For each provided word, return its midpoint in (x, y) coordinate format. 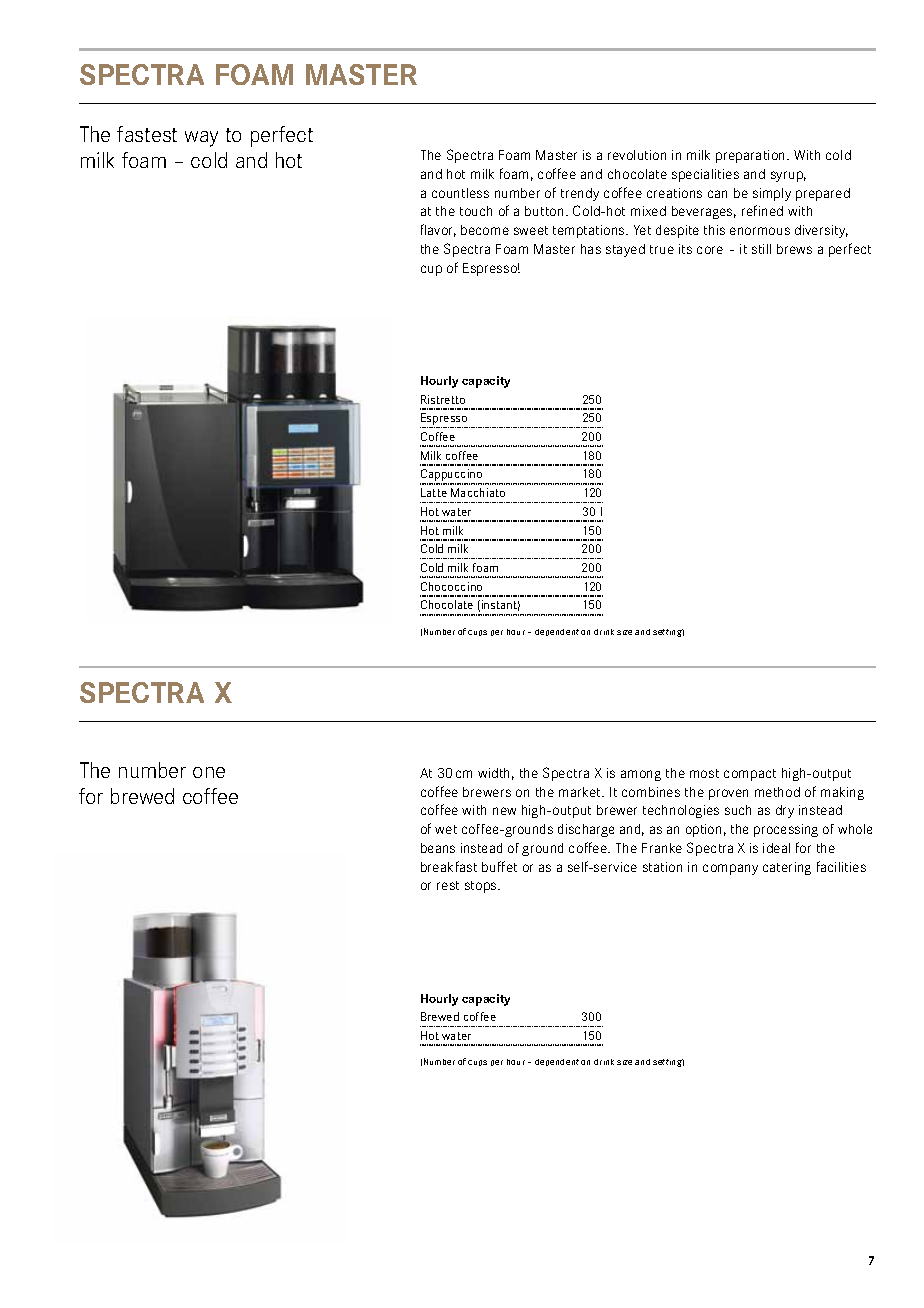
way (201, 139)
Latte (434, 492)
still (761, 249)
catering (787, 868)
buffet (499, 866)
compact (750, 775)
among (641, 775)
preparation (752, 156)
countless (460, 193)
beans (438, 848)
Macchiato (478, 492)
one (209, 772)
